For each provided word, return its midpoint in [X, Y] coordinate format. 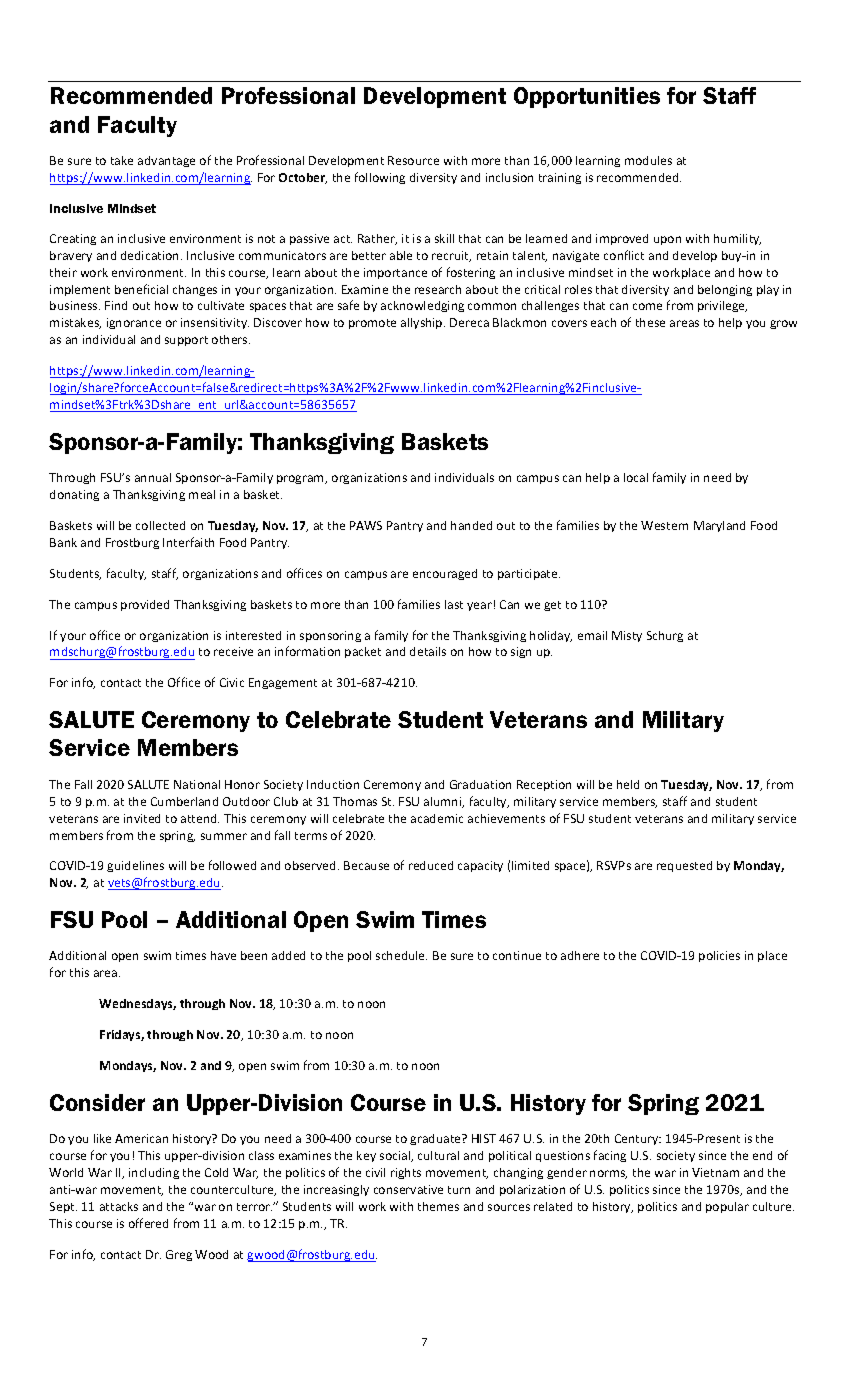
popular [727, 1207]
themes [438, 1206]
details [428, 651]
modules [648, 160]
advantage [166, 161]
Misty [627, 636]
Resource [413, 160]
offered [148, 1223]
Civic [232, 682]
